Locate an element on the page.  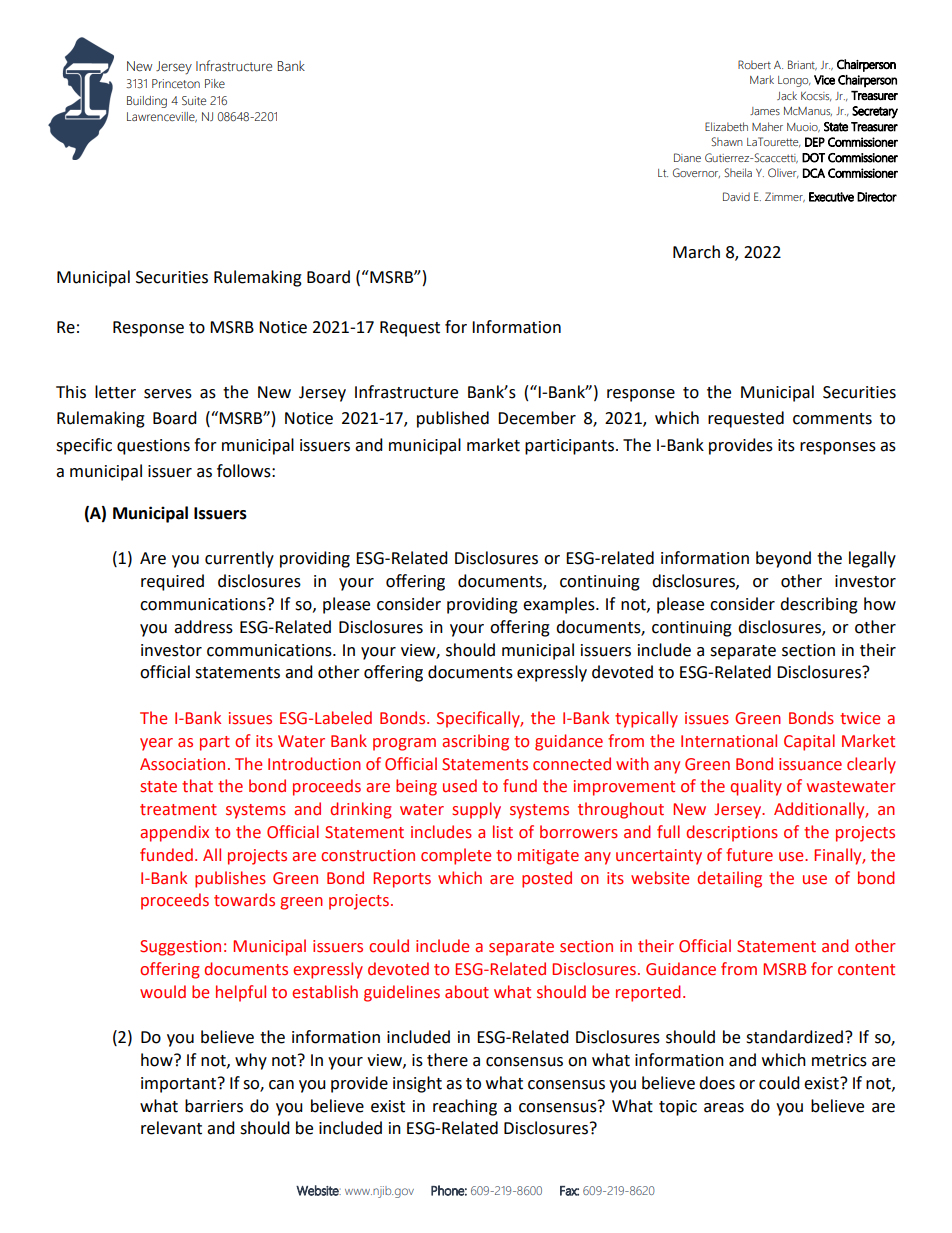
Jack is located at coordinates (787, 95).
